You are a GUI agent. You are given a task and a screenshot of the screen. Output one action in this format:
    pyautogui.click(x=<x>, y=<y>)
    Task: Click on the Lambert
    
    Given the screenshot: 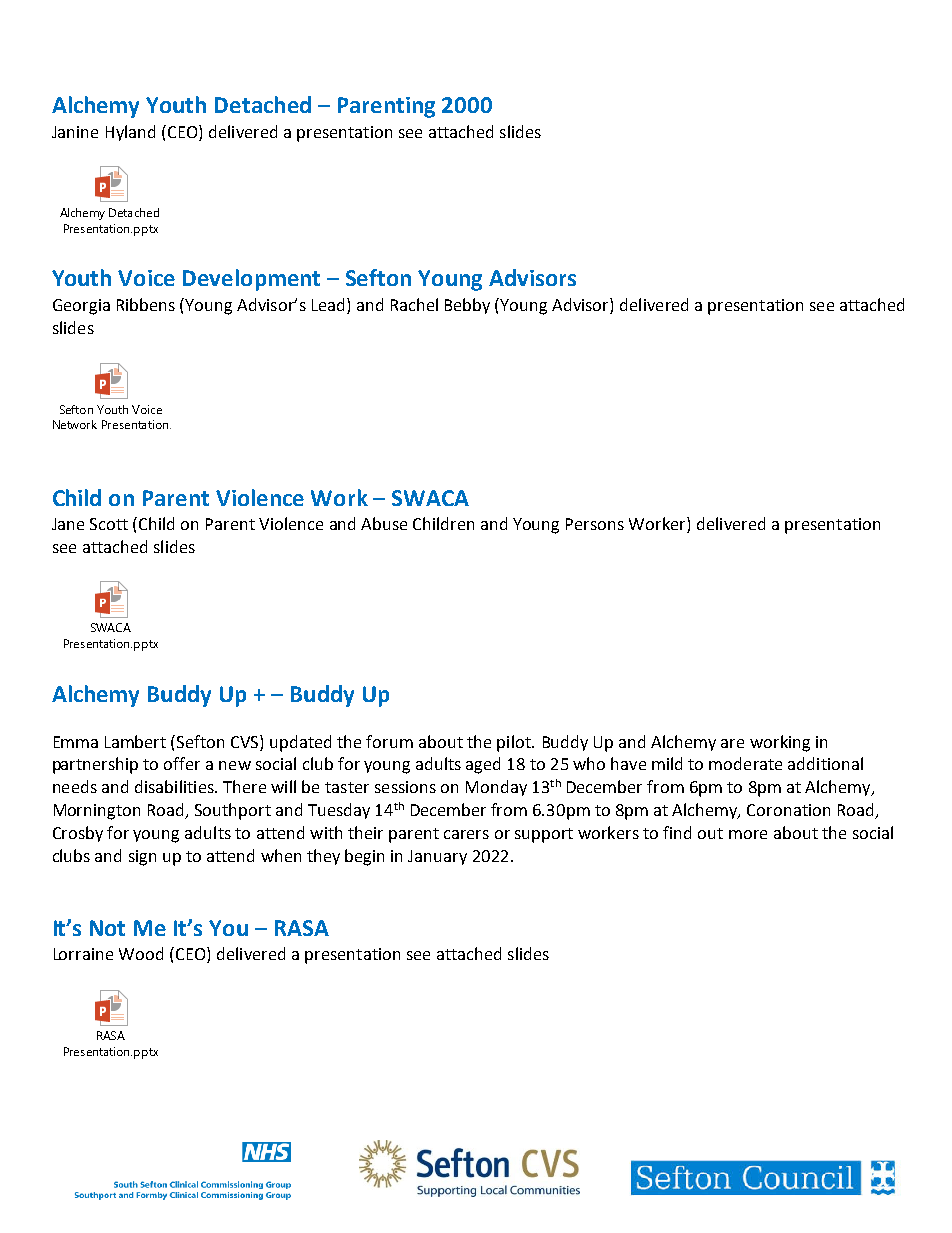 What is the action you would take?
    pyautogui.click(x=135, y=741)
